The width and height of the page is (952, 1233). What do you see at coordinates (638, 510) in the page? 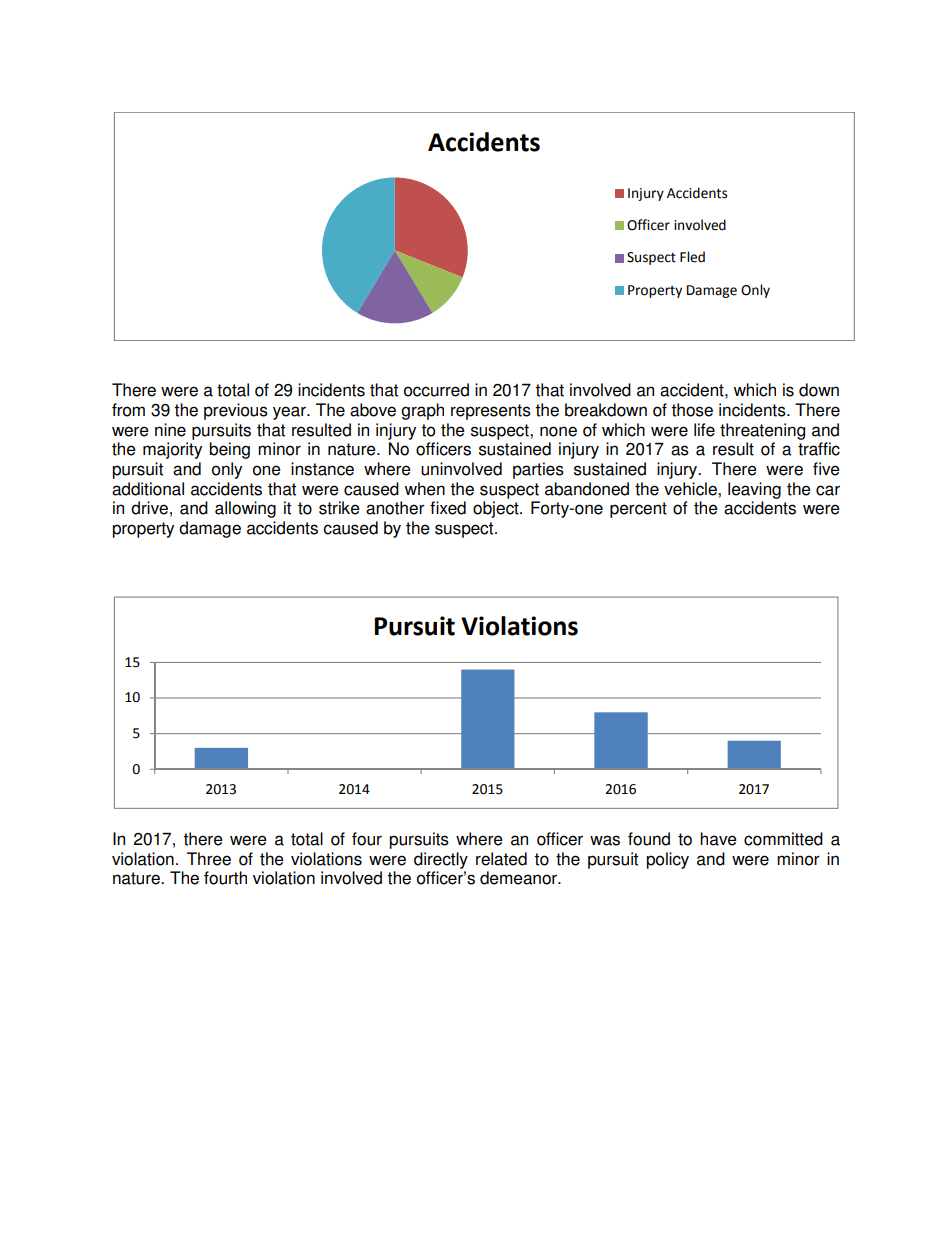
I see `percent` at bounding box center [638, 510].
